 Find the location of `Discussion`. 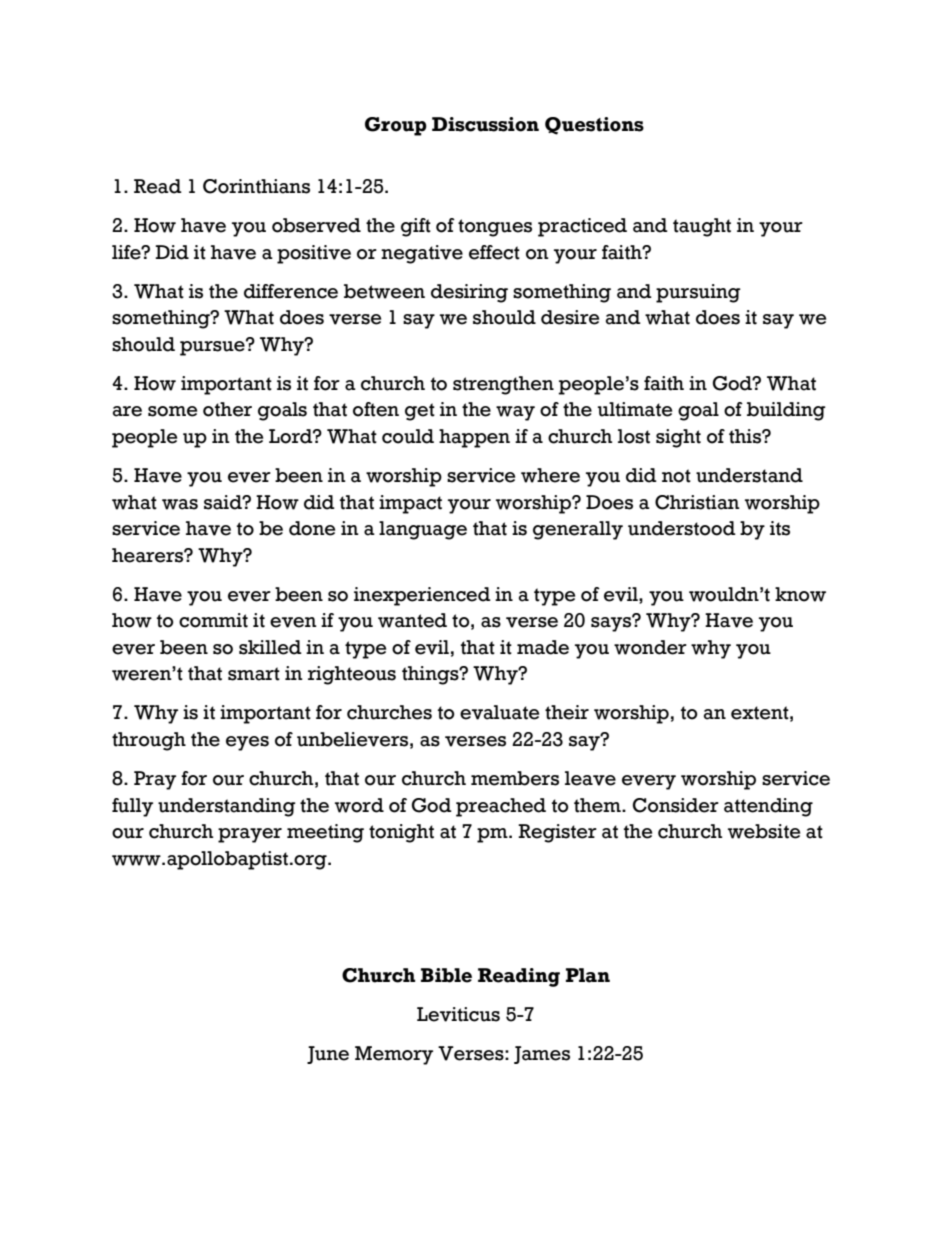

Discussion is located at coordinates (485, 124).
